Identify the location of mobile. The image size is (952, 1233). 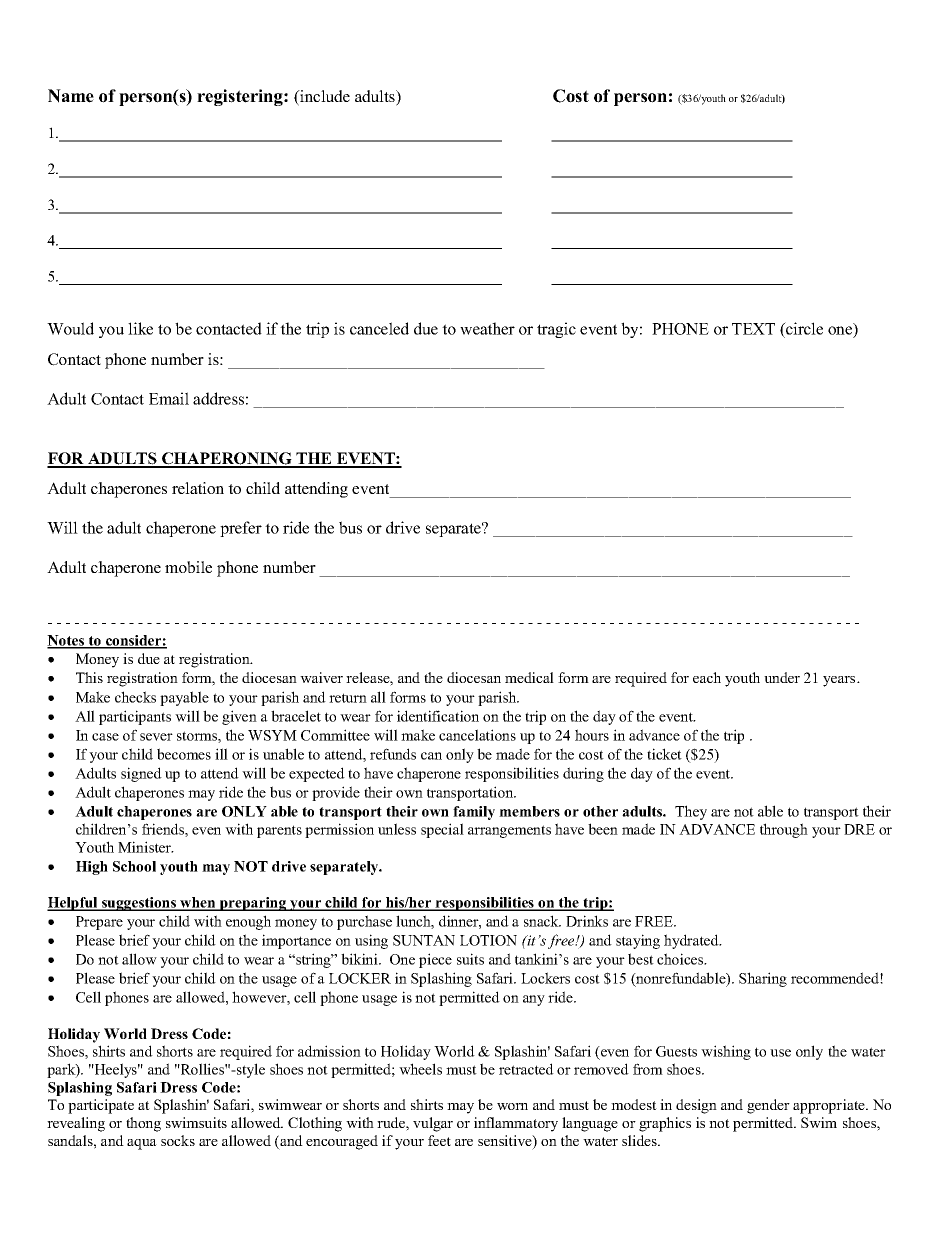
(188, 567).
